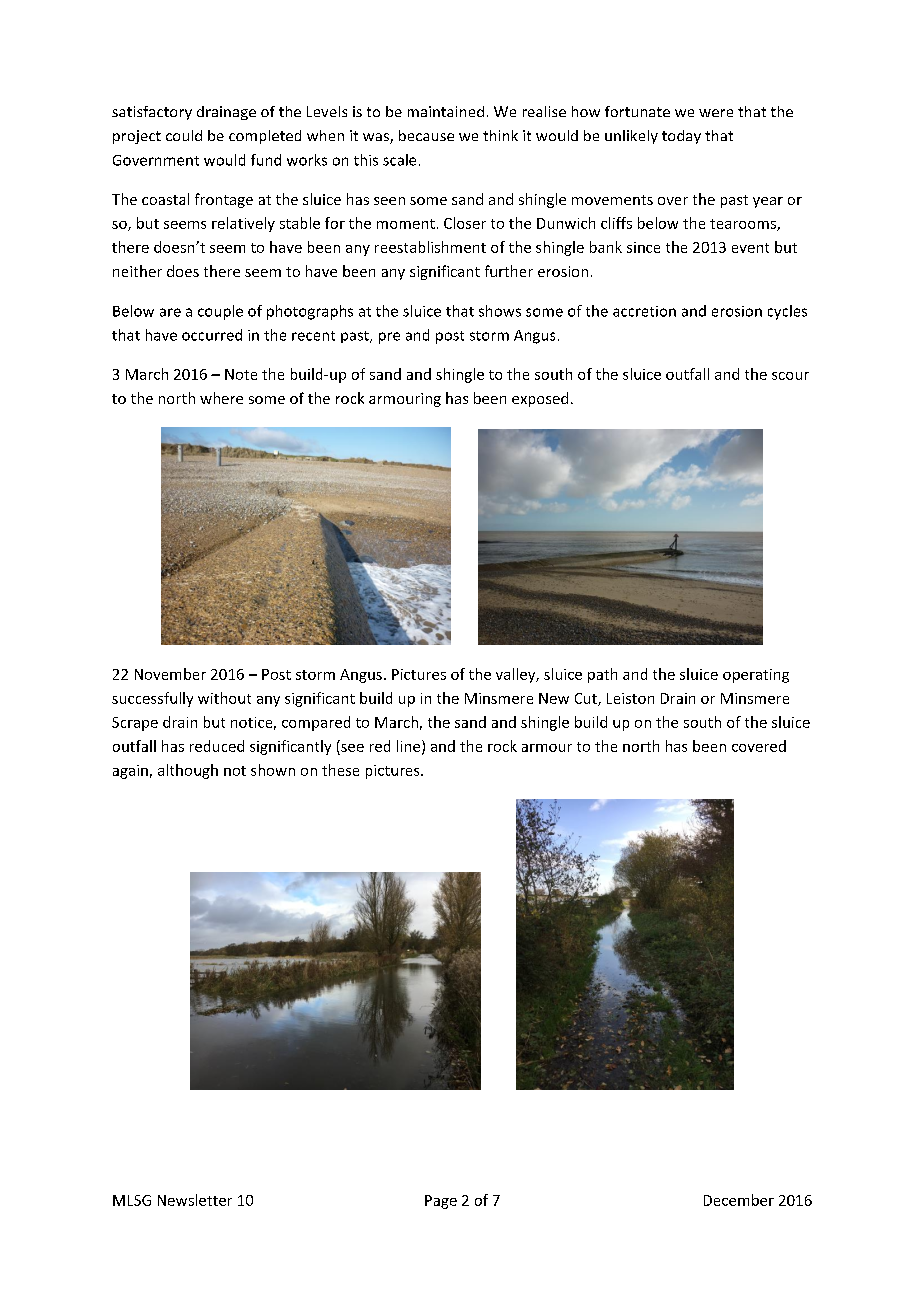 This document has height=1308, width=924. I want to click on where, so click(221, 398).
